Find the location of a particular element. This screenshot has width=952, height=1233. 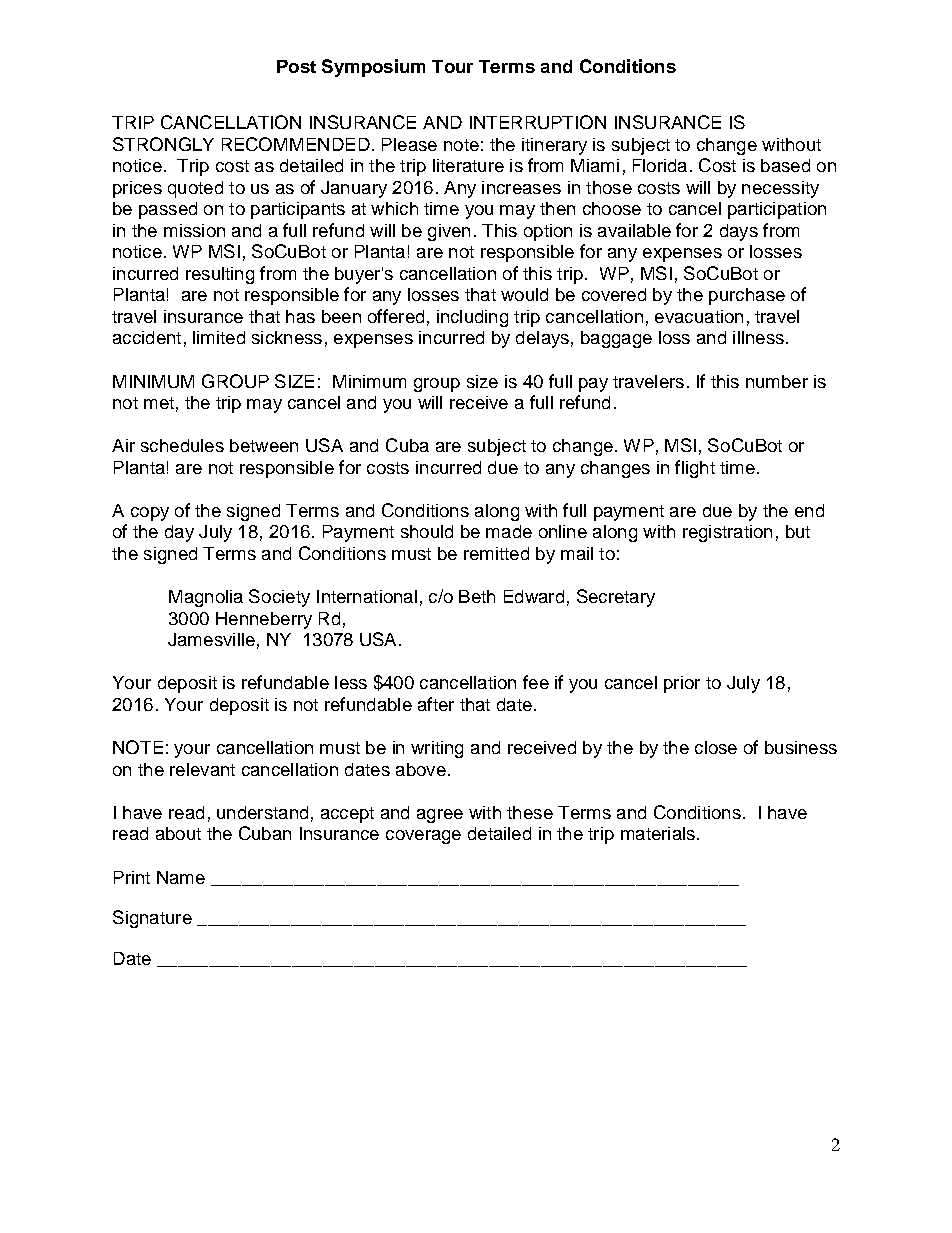

Name is located at coordinates (181, 877).
